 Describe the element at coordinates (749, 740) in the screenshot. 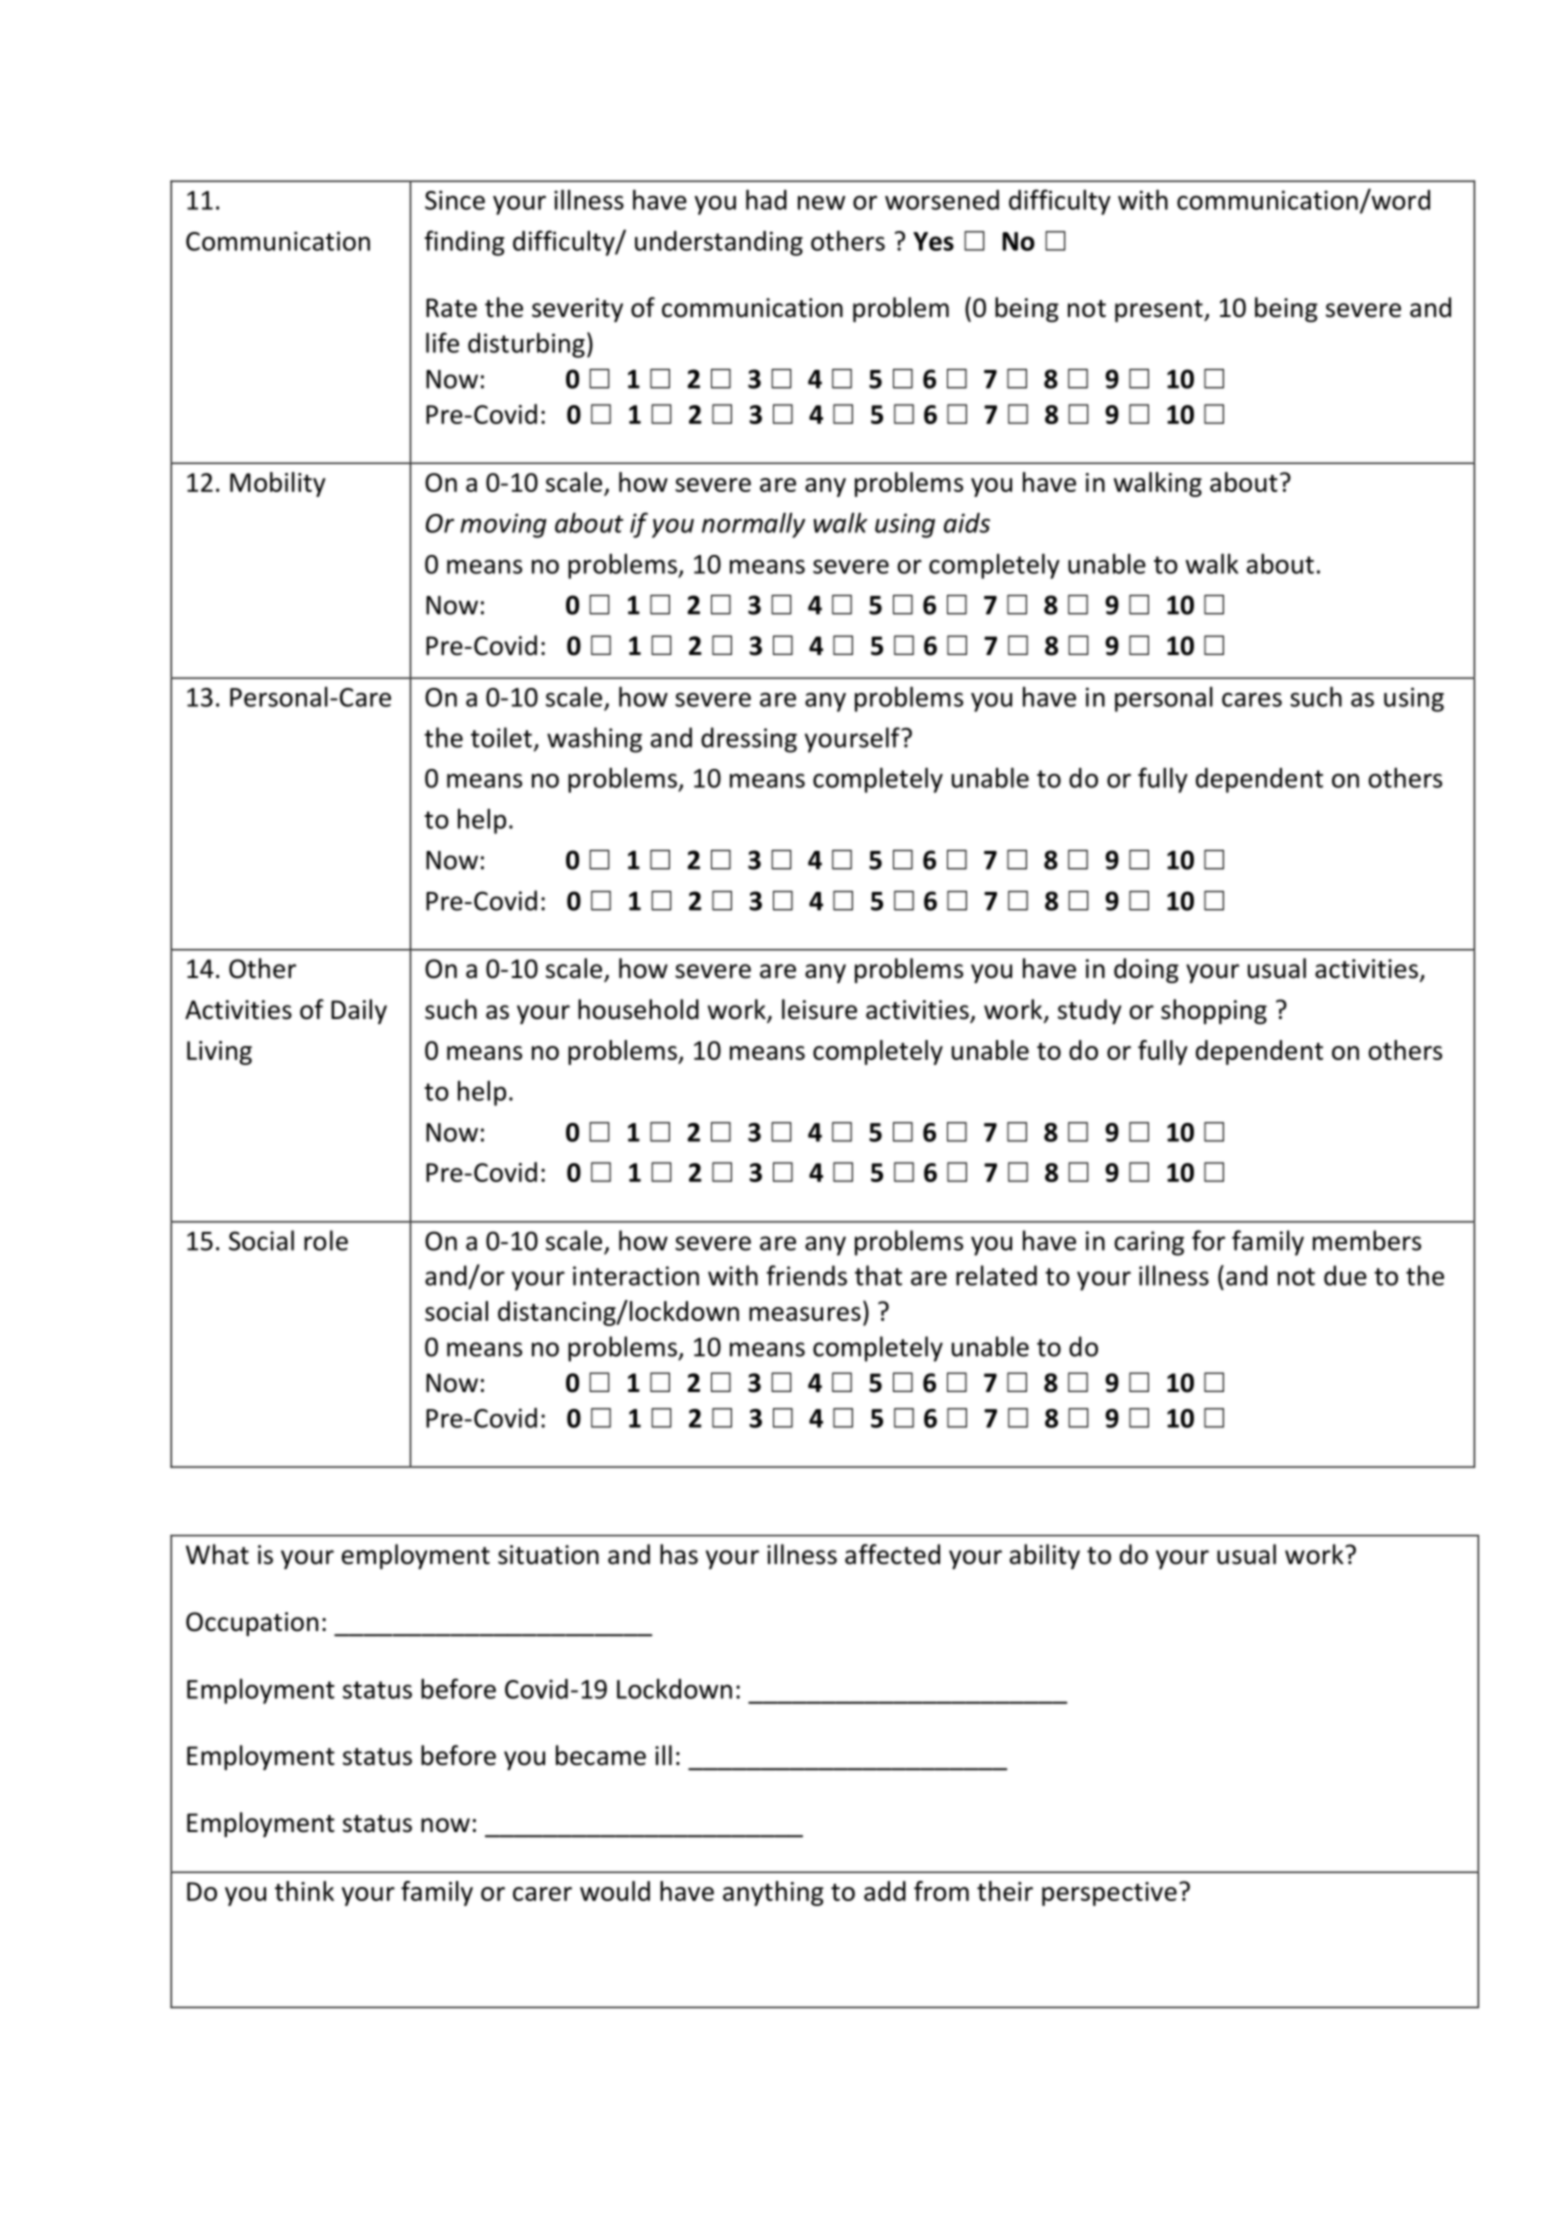

I see `dressing` at that location.
